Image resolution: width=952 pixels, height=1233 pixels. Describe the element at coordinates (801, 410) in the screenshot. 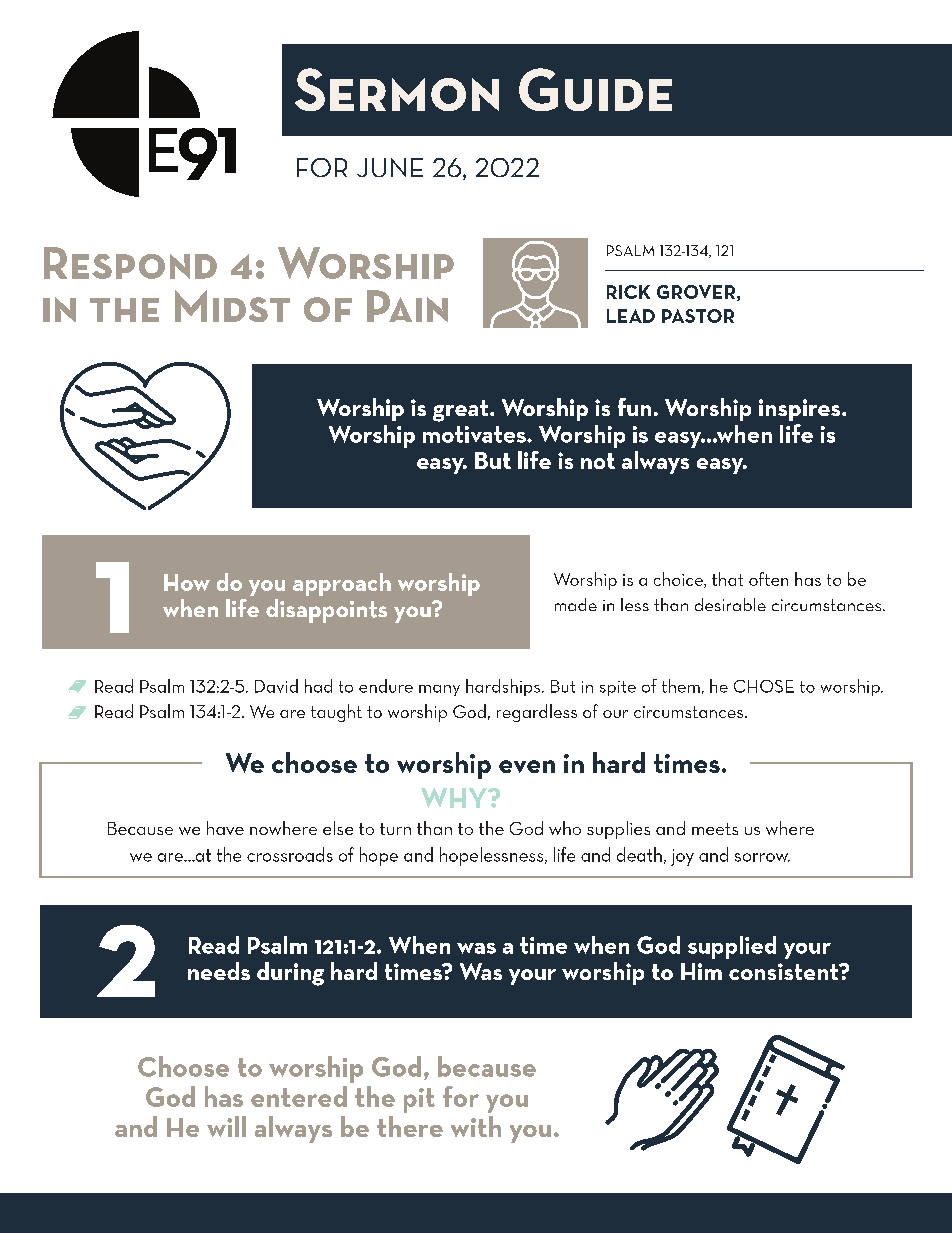

I see `inspires` at that location.
